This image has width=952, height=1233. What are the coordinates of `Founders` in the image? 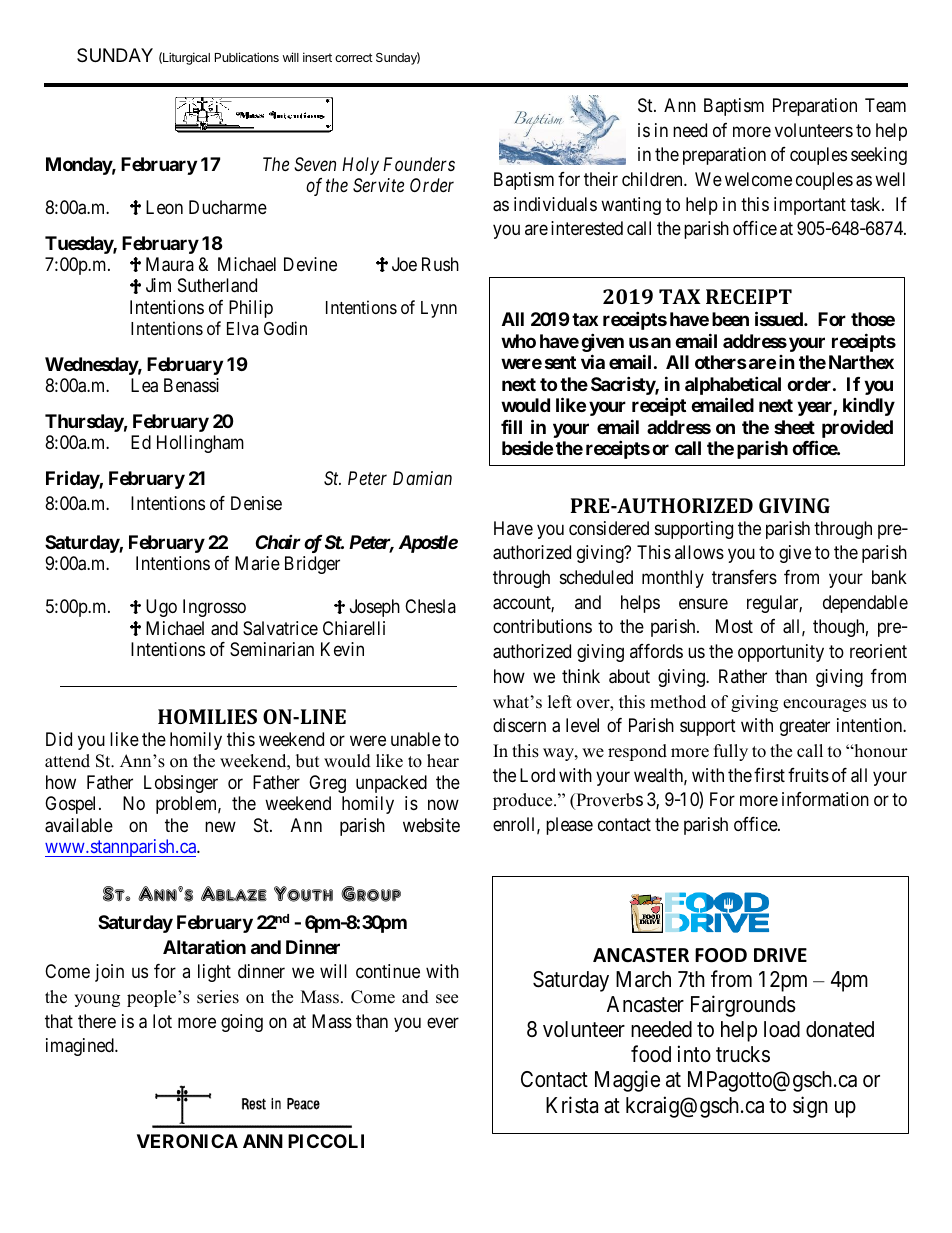 It's located at (419, 164).
